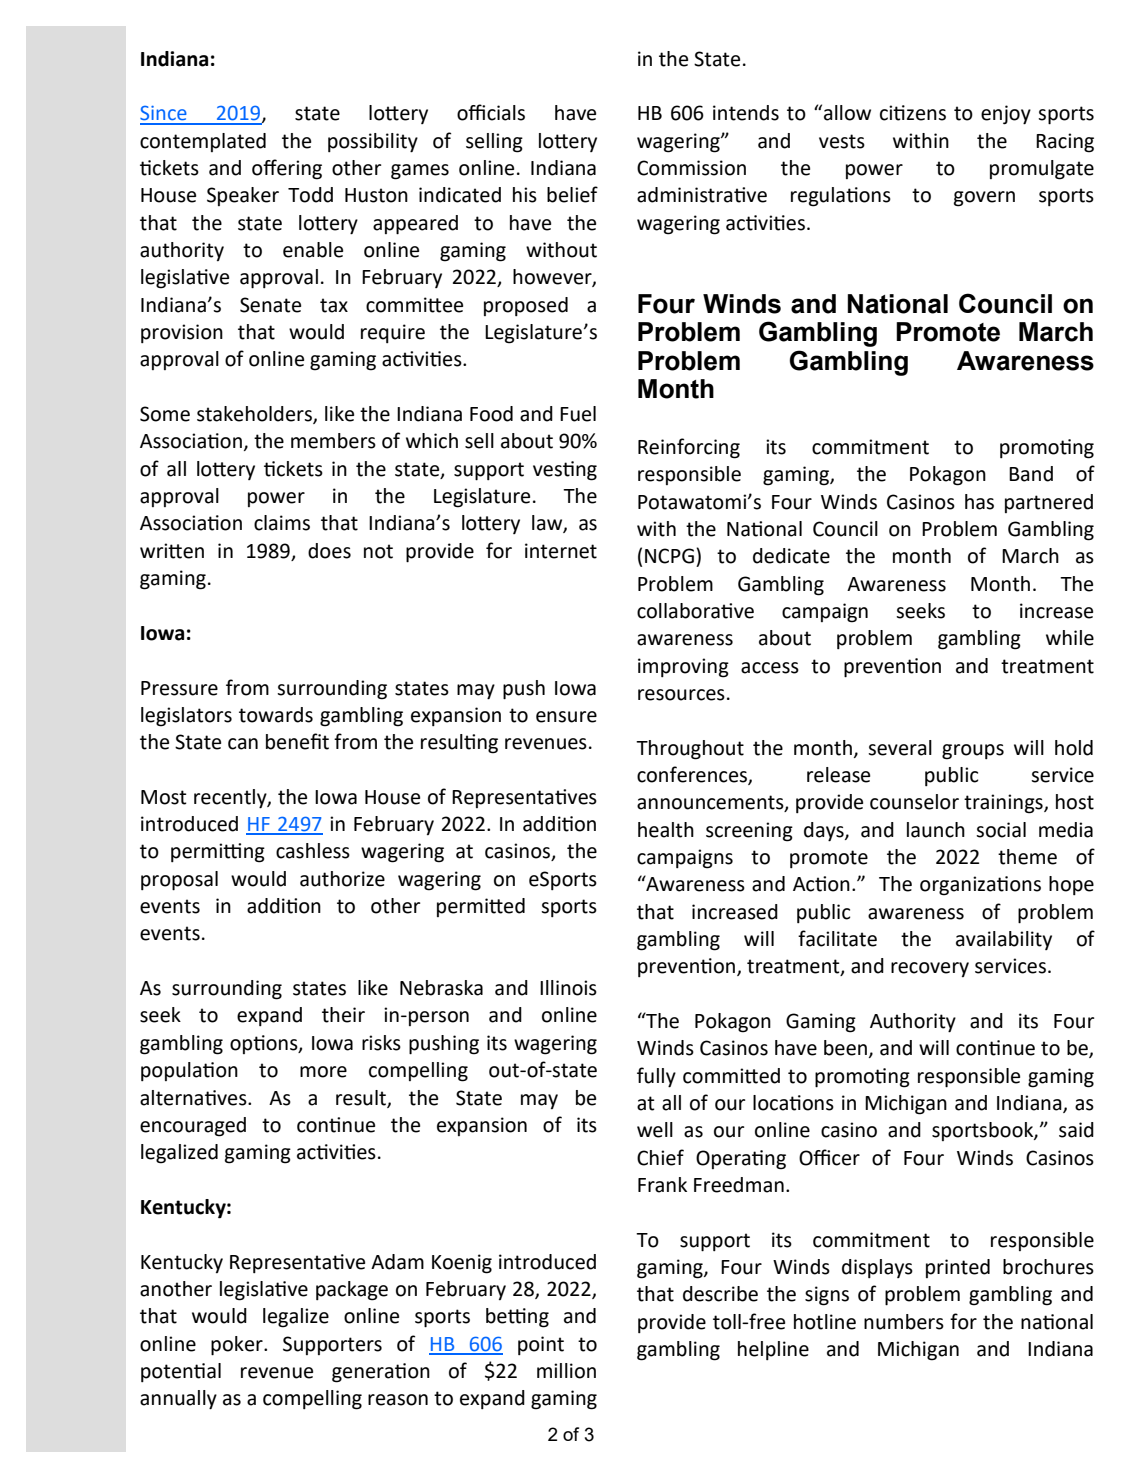  What do you see at coordinates (238, 1346) in the screenshot?
I see `poker` at bounding box center [238, 1346].
